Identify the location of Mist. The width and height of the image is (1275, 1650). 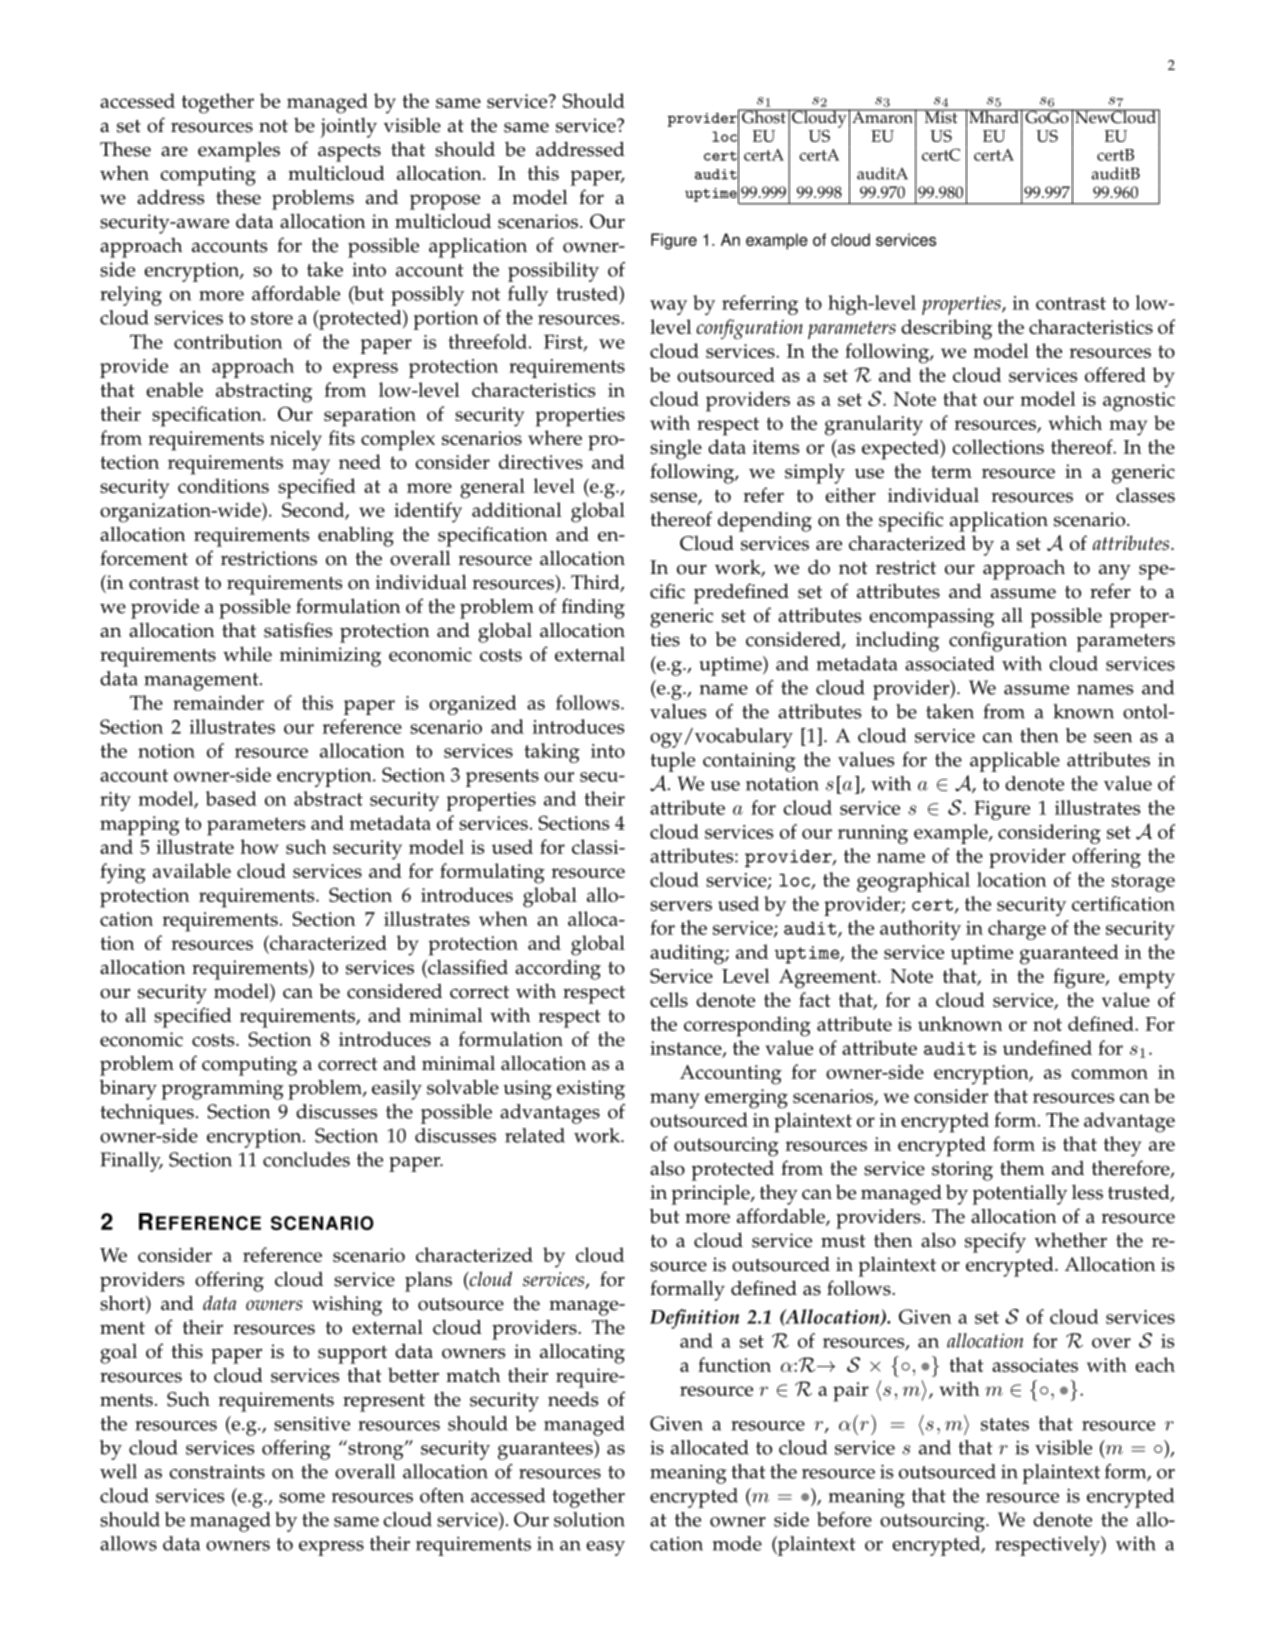
(941, 116).
